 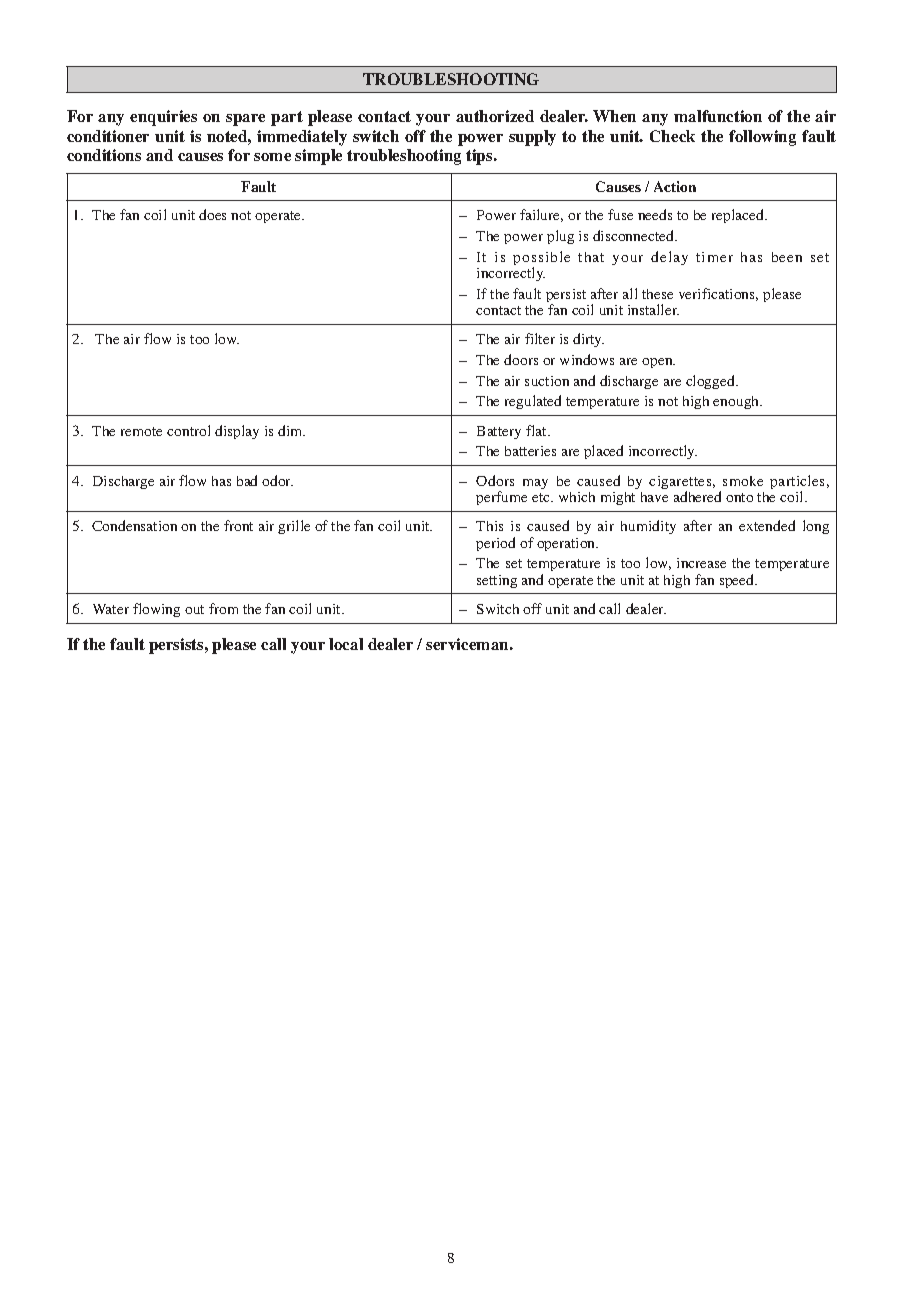 What do you see at coordinates (212, 214) in the page?
I see `does` at bounding box center [212, 214].
